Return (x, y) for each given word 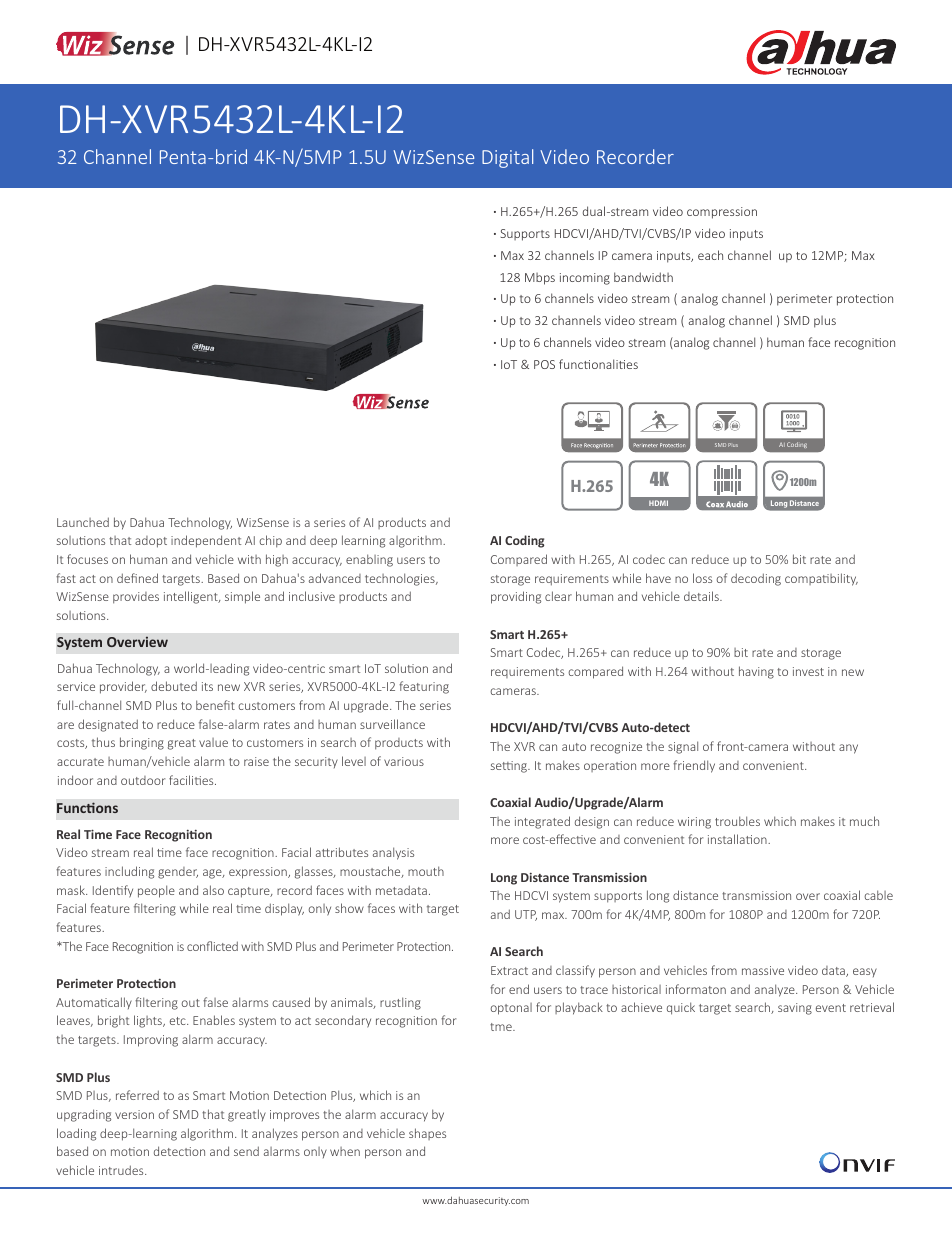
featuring (424, 687)
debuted (174, 686)
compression (722, 213)
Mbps (540, 279)
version (134, 1114)
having (756, 672)
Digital (507, 158)
